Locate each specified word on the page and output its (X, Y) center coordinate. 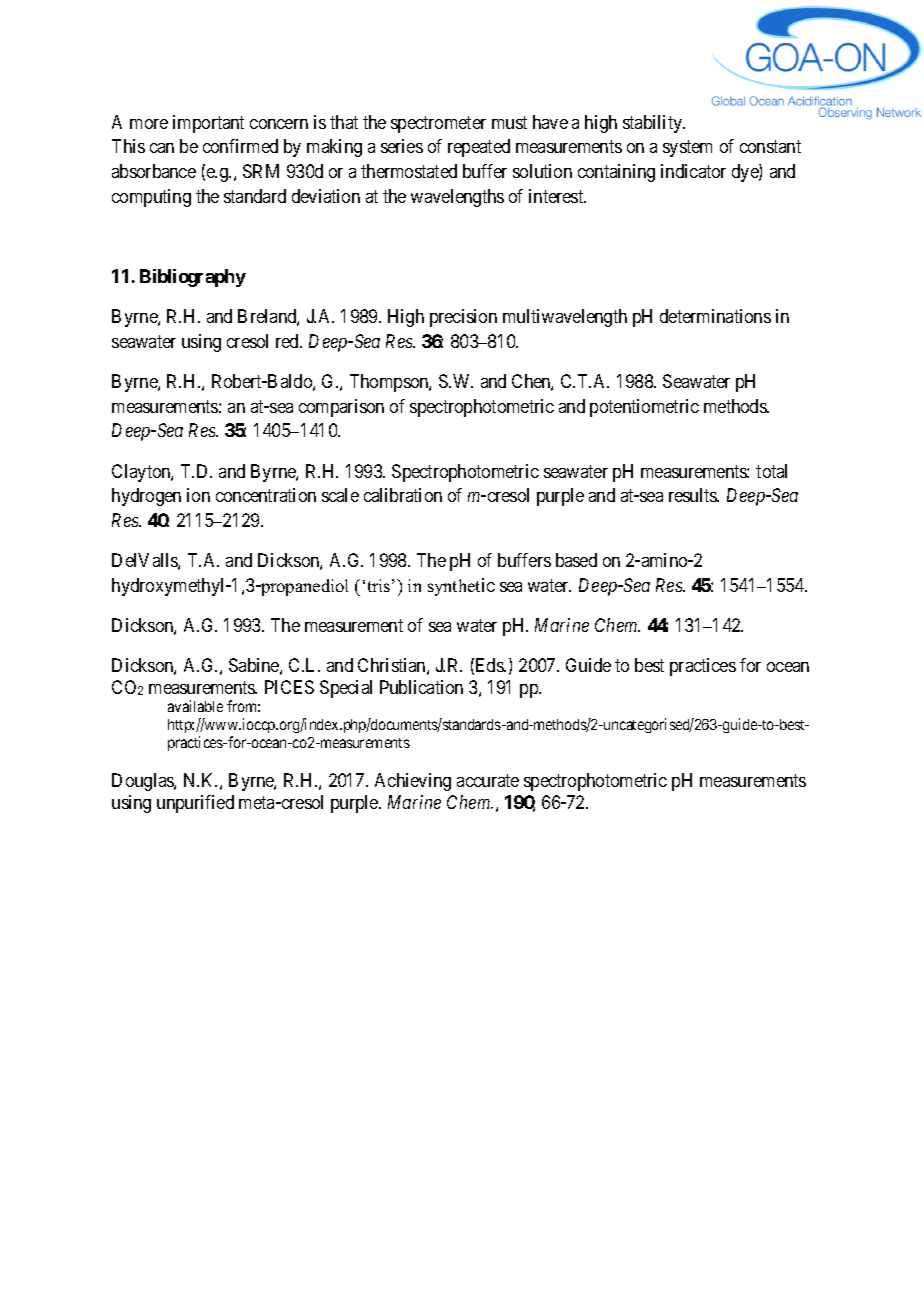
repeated (479, 148)
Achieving (413, 782)
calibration (403, 495)
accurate (488, 781)
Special (346, 689)
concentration (266, 495)
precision (463, 318)
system (687, 149)
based (576, 560)
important (208, 124)
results (694, 495)
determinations (715, 316)
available (195, 706)
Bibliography (193, 278)
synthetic (461, 587)
